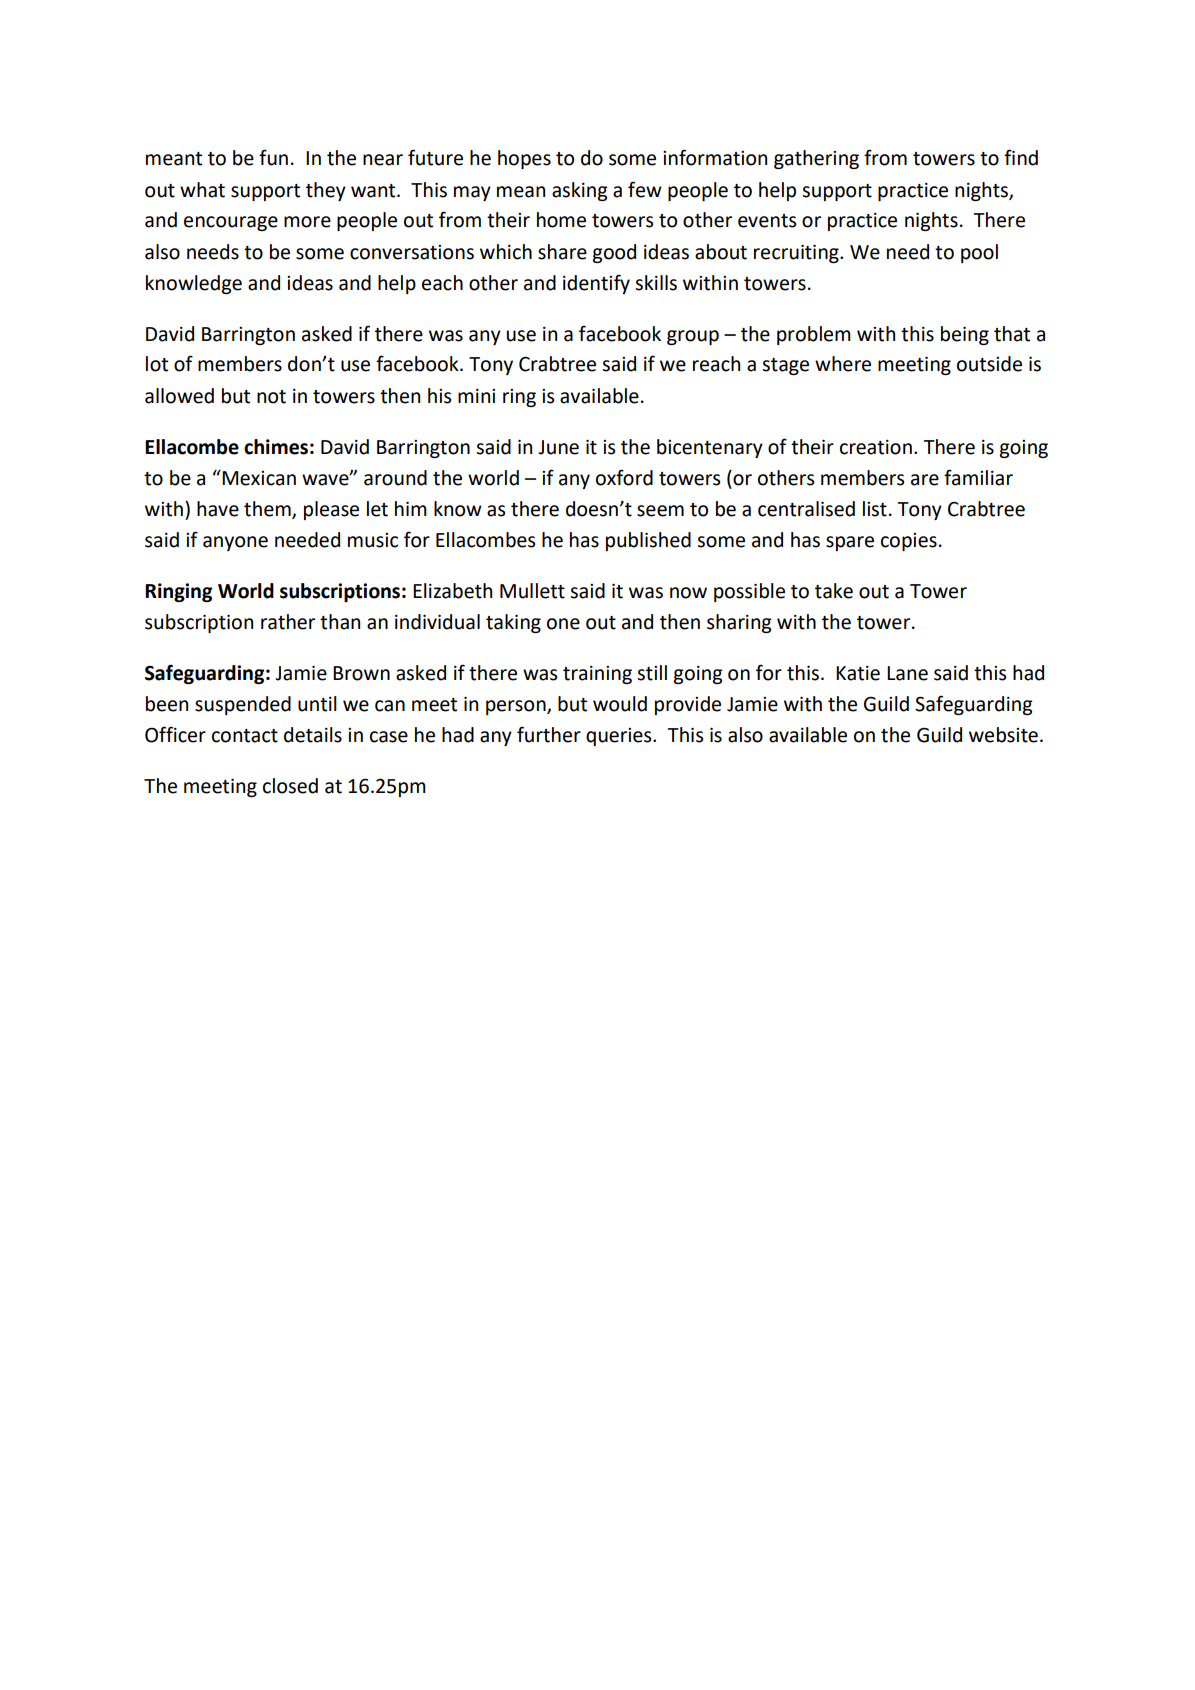 The width and height of the screenshot is (1195, 1690). I want to click on Mexican, so click(259, 478).
